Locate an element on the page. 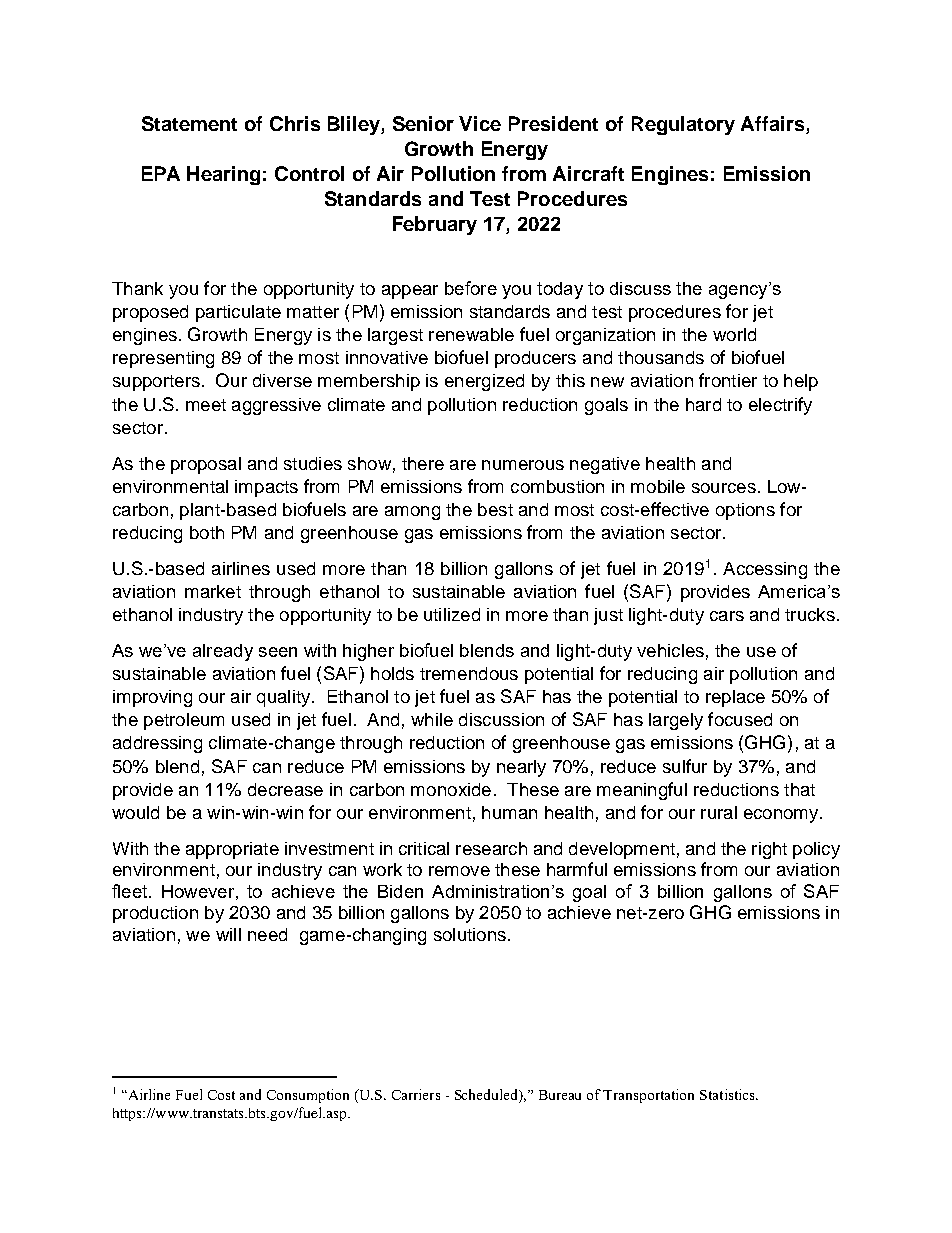  Statistics is located at coordinates (728, 1094).
